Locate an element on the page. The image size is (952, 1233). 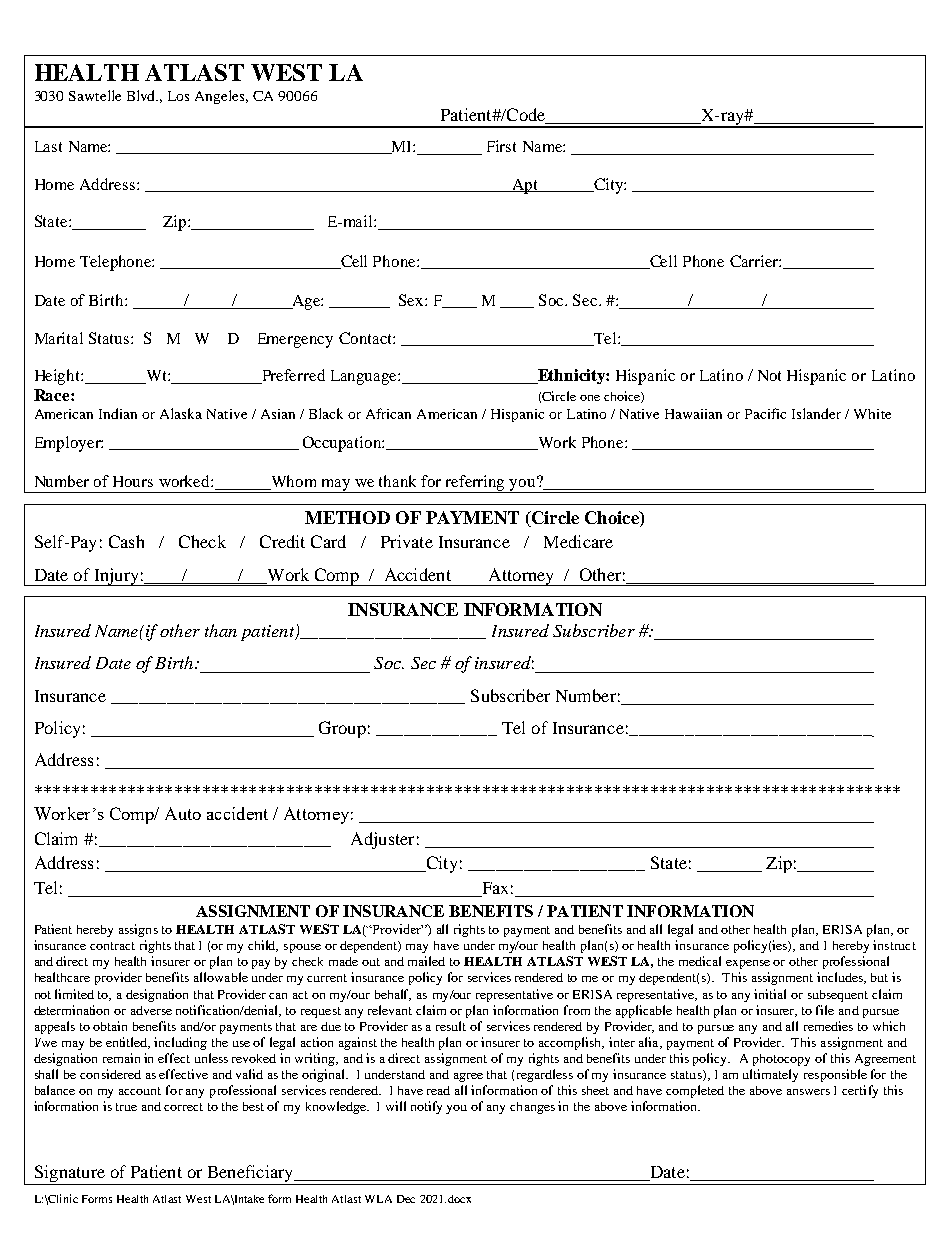
First is located at coordinates (501, 146).
